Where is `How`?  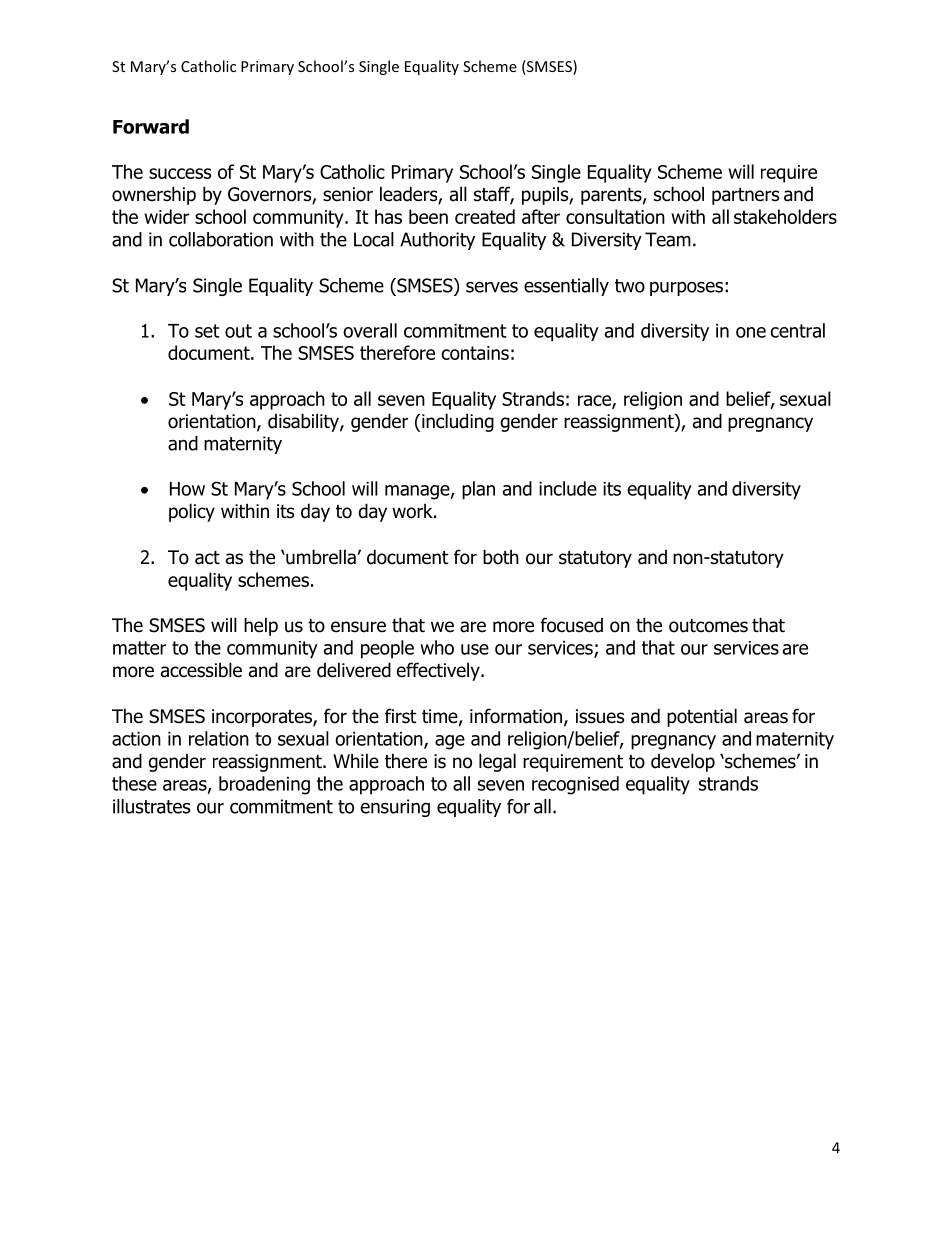
How is located at coordinates (187, 489).
